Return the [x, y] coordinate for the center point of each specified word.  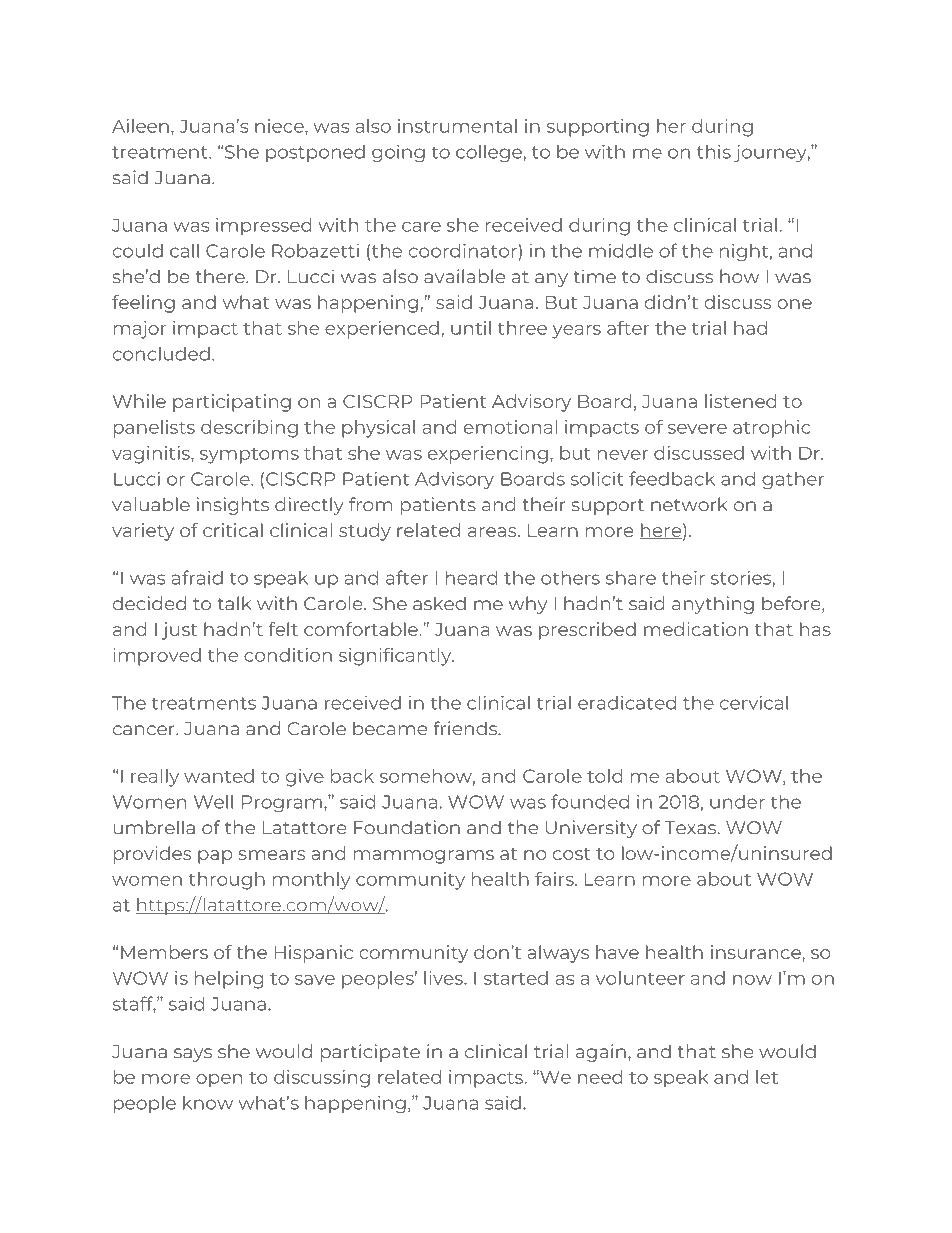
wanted [219, 776]
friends [466, 728]
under [737, 802]
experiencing [488, 455]
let [767, 1077]
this [714, 152]
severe [697, 429]
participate [370, 1053]
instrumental [457, 126]
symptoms [249, 456]
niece [280, 126]
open [219, 1081]
